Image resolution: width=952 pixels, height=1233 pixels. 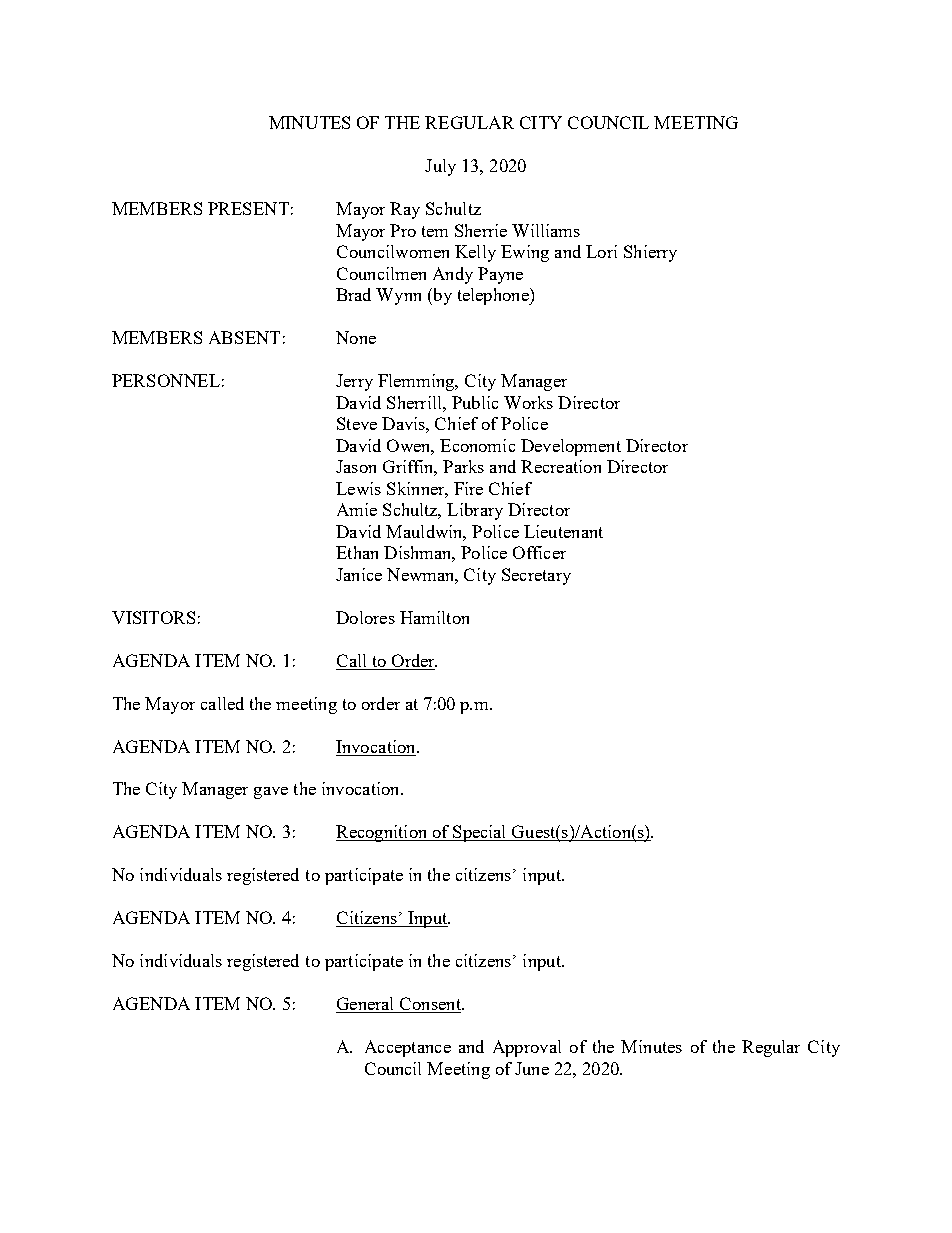 I want to click on gave, so click(x=271, y=793).
